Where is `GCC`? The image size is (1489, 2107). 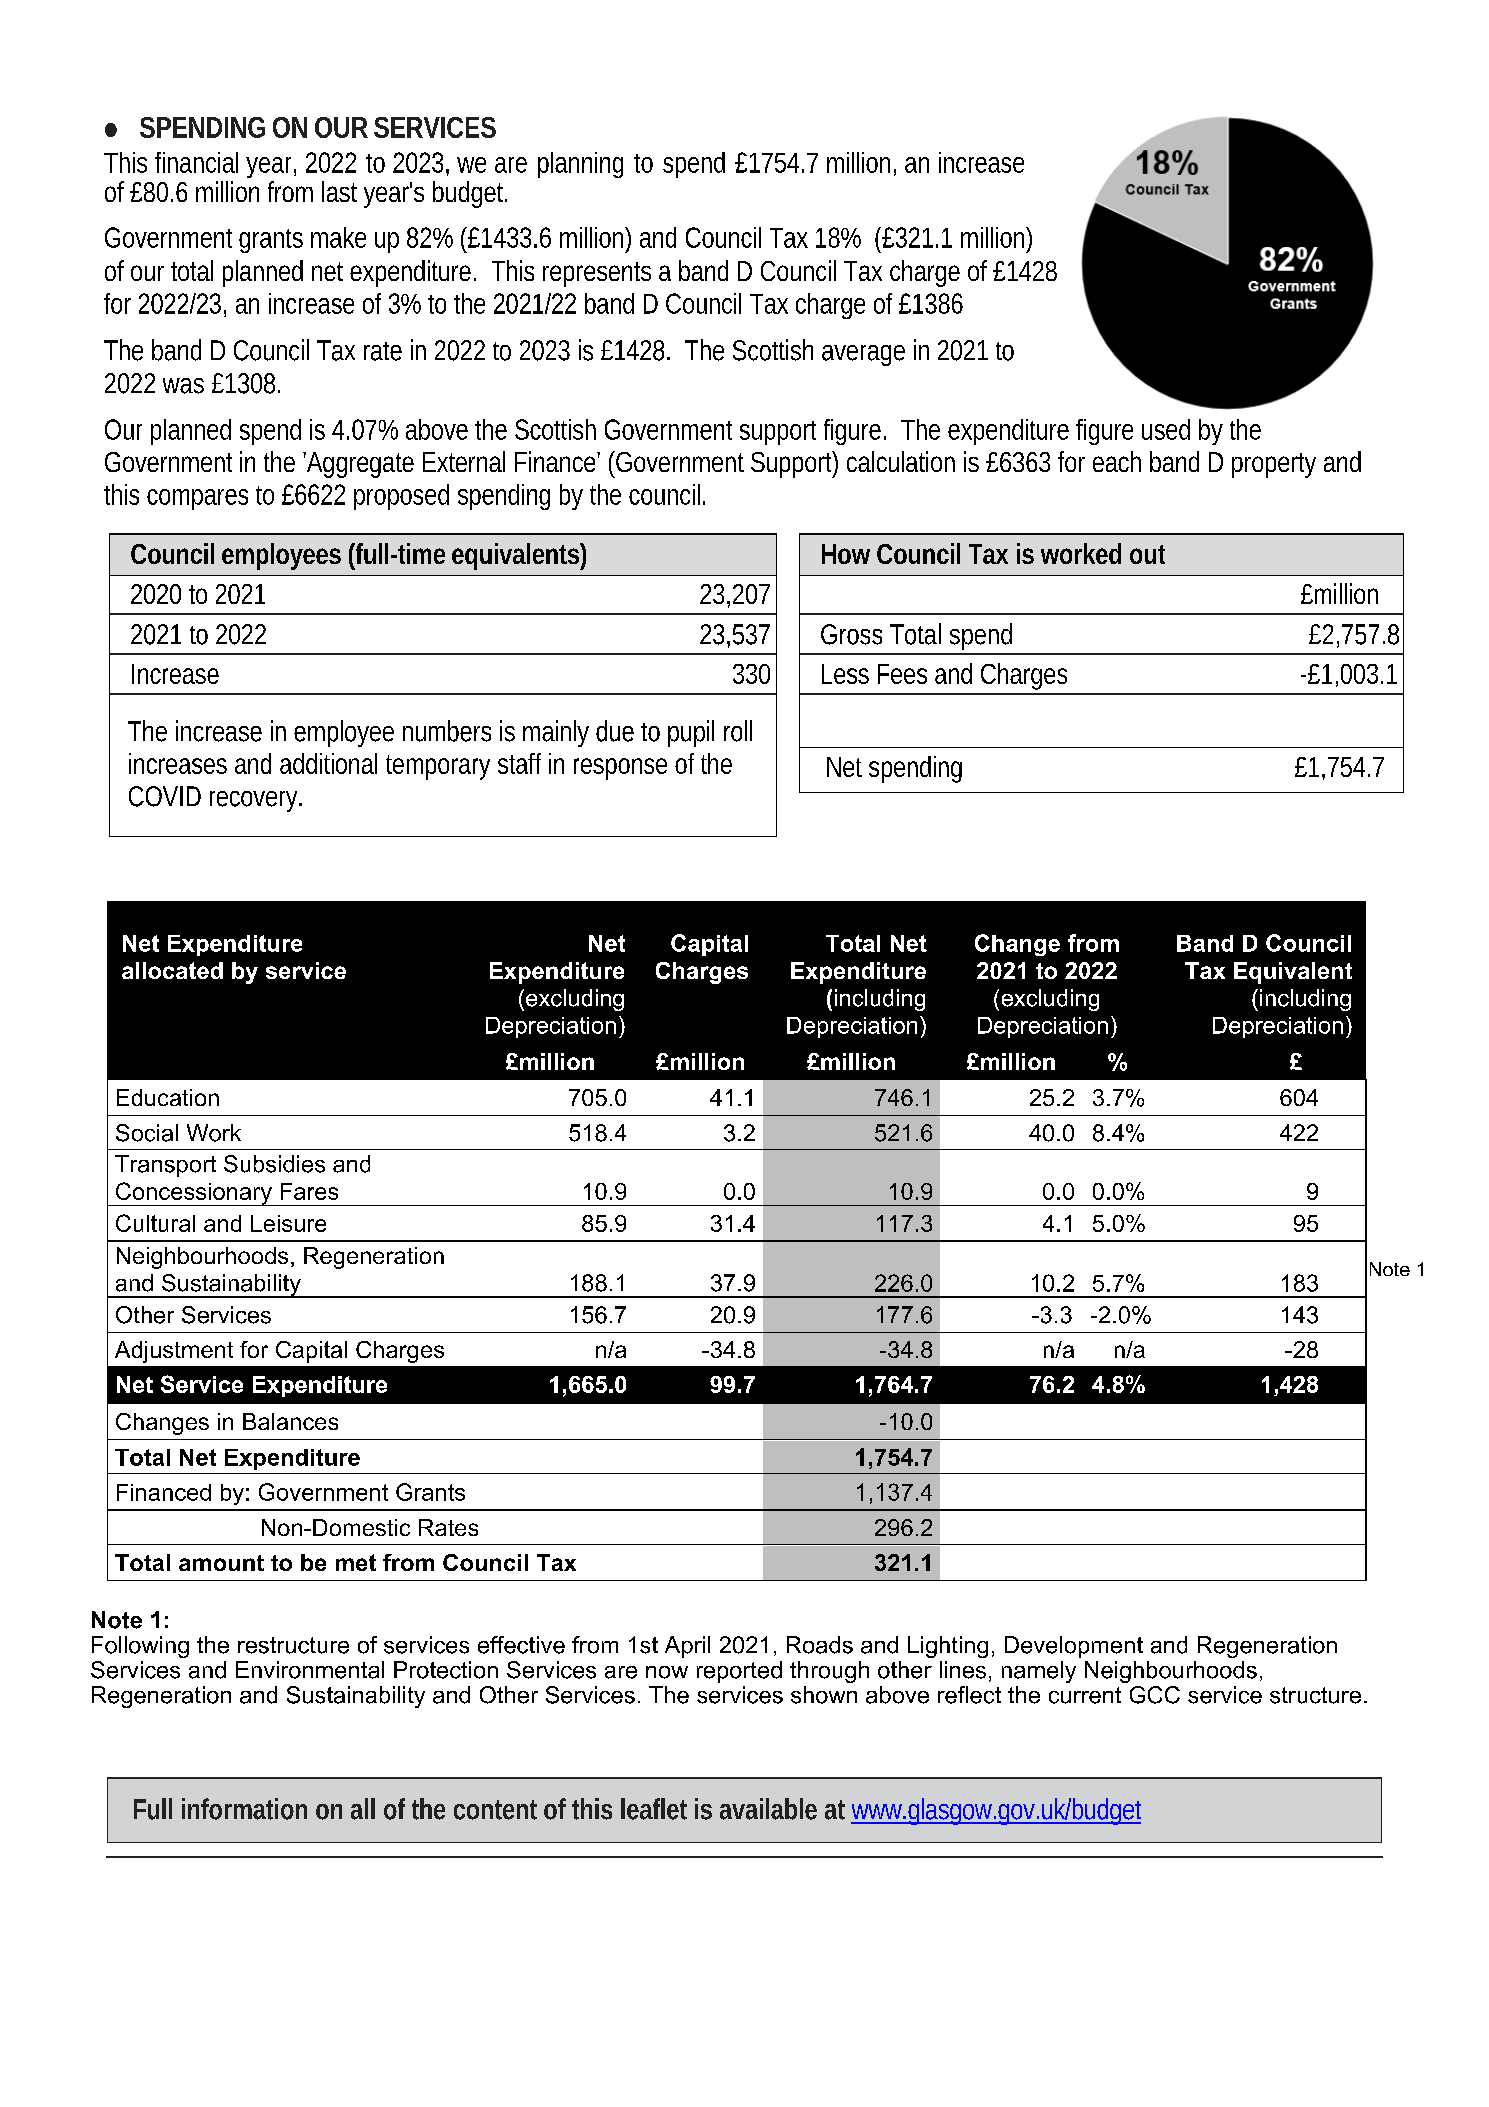
GCC is located at coordinates (1155, 1695).
